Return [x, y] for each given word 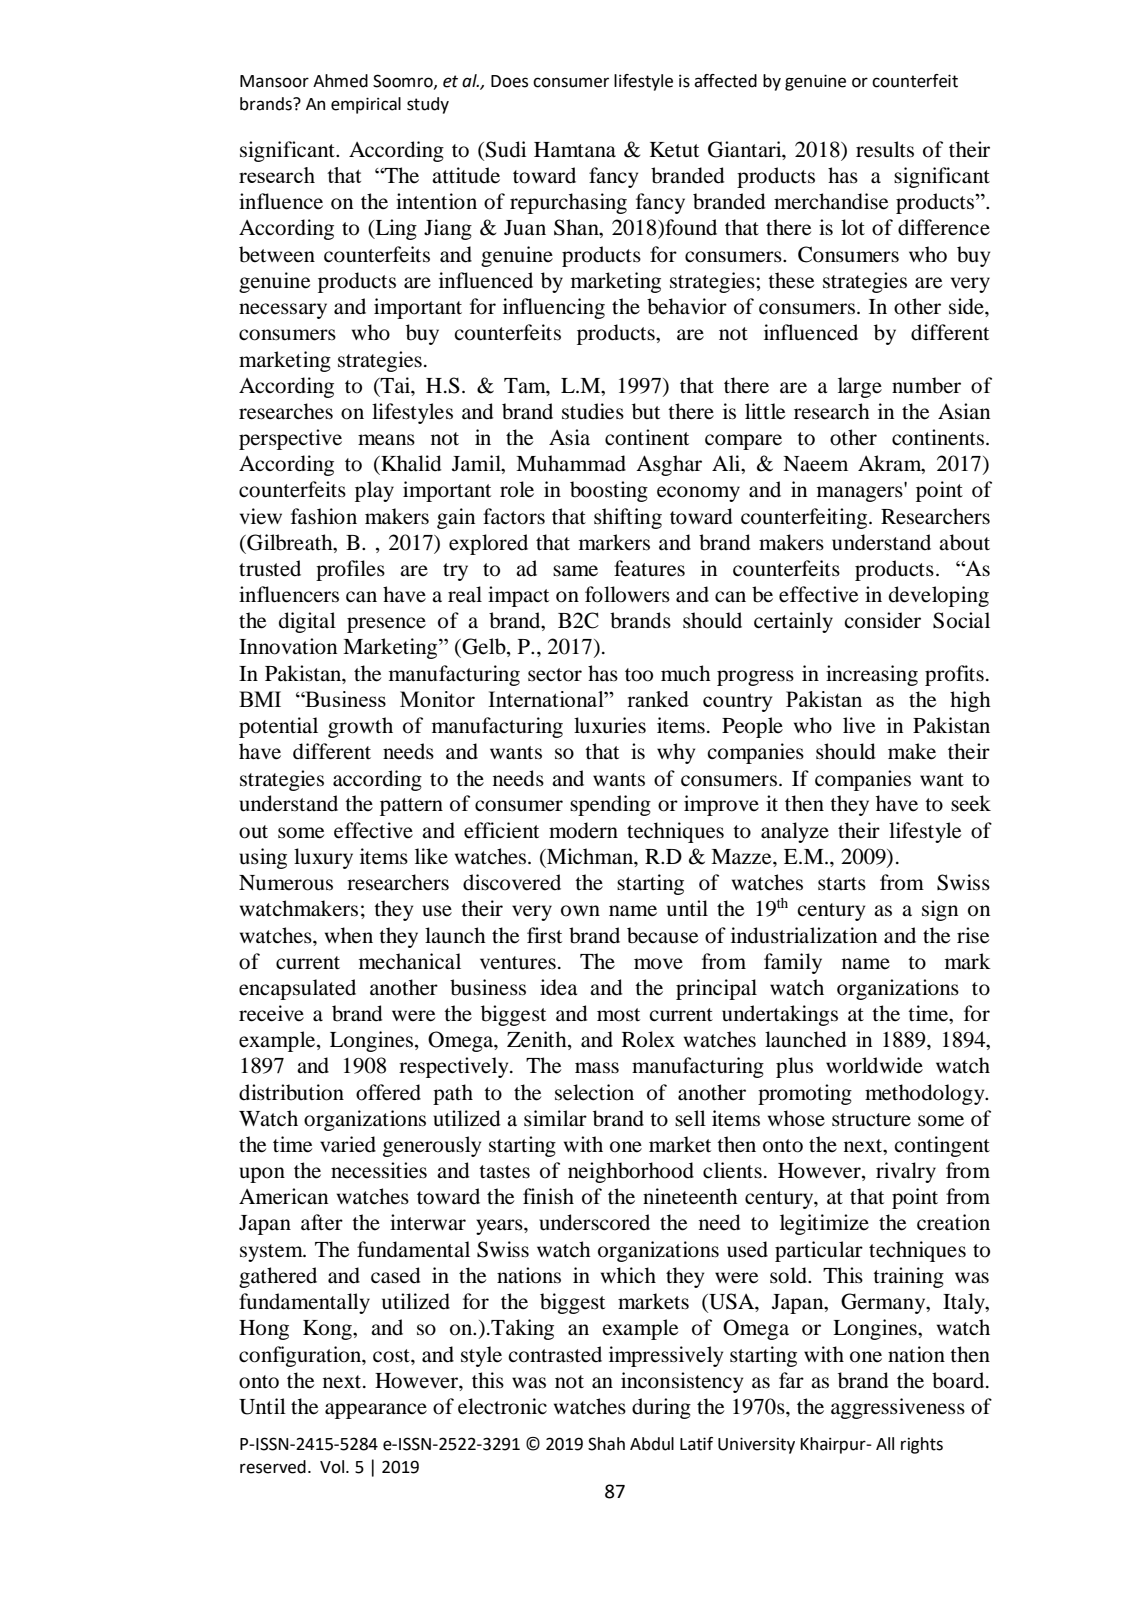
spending [610, 805]
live [859, 725]
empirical [366, 105]
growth [360, 727]
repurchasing [568, 203]
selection [594, 1092]
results [885, 149]
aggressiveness [898, 1408]
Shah [606, 1444]
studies [593, 411]
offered [388, 1092]
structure [871, 1120]
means [386, 440]
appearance [376, 1411]
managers [861, 493]
